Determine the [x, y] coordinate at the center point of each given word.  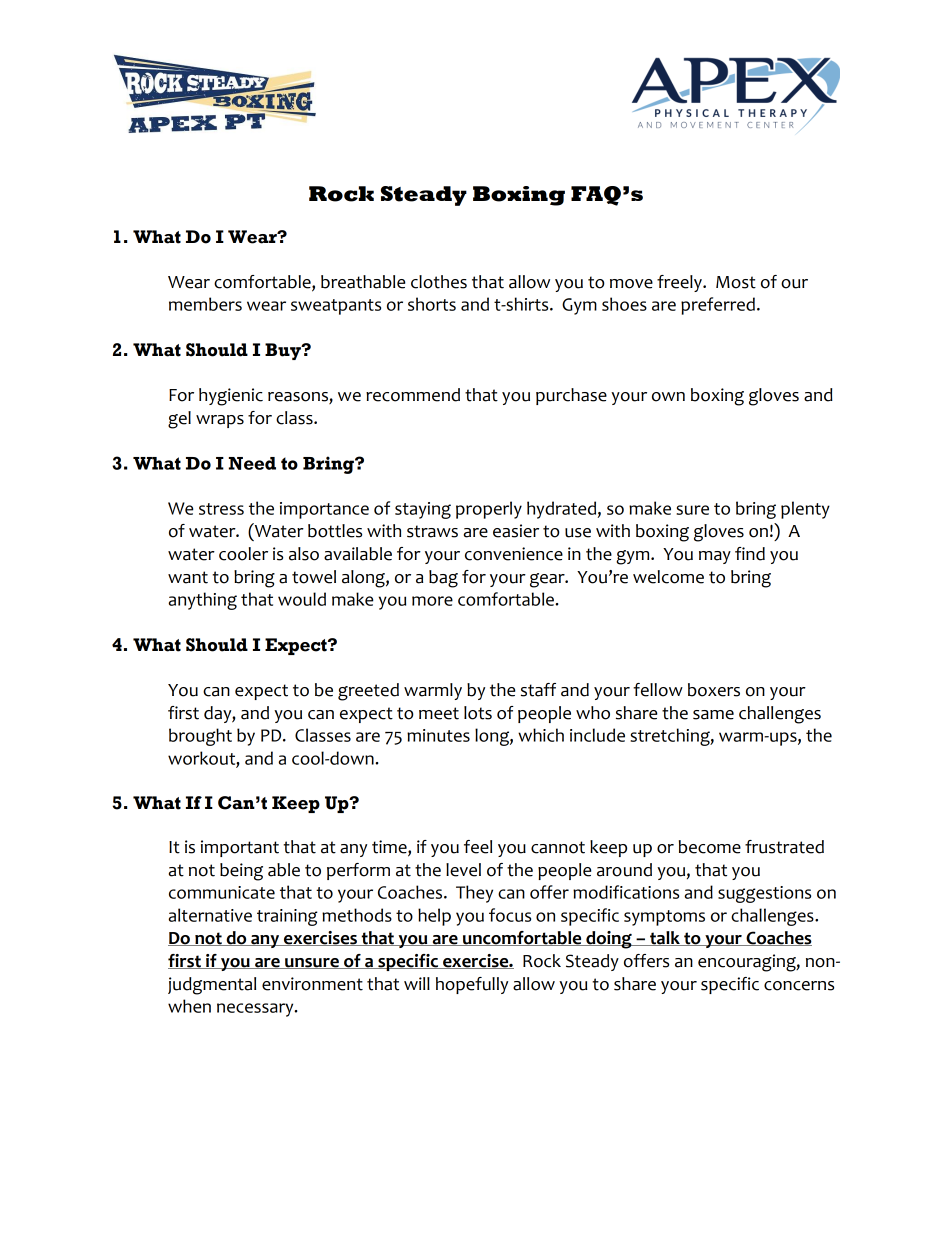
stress [221, 509]
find [750, 554]
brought [200, 737]
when [189, 1006]
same [713, 715]
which [541, 735]
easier [516, 531]
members [205, 304]
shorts [432, 304]
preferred [718, 306]
